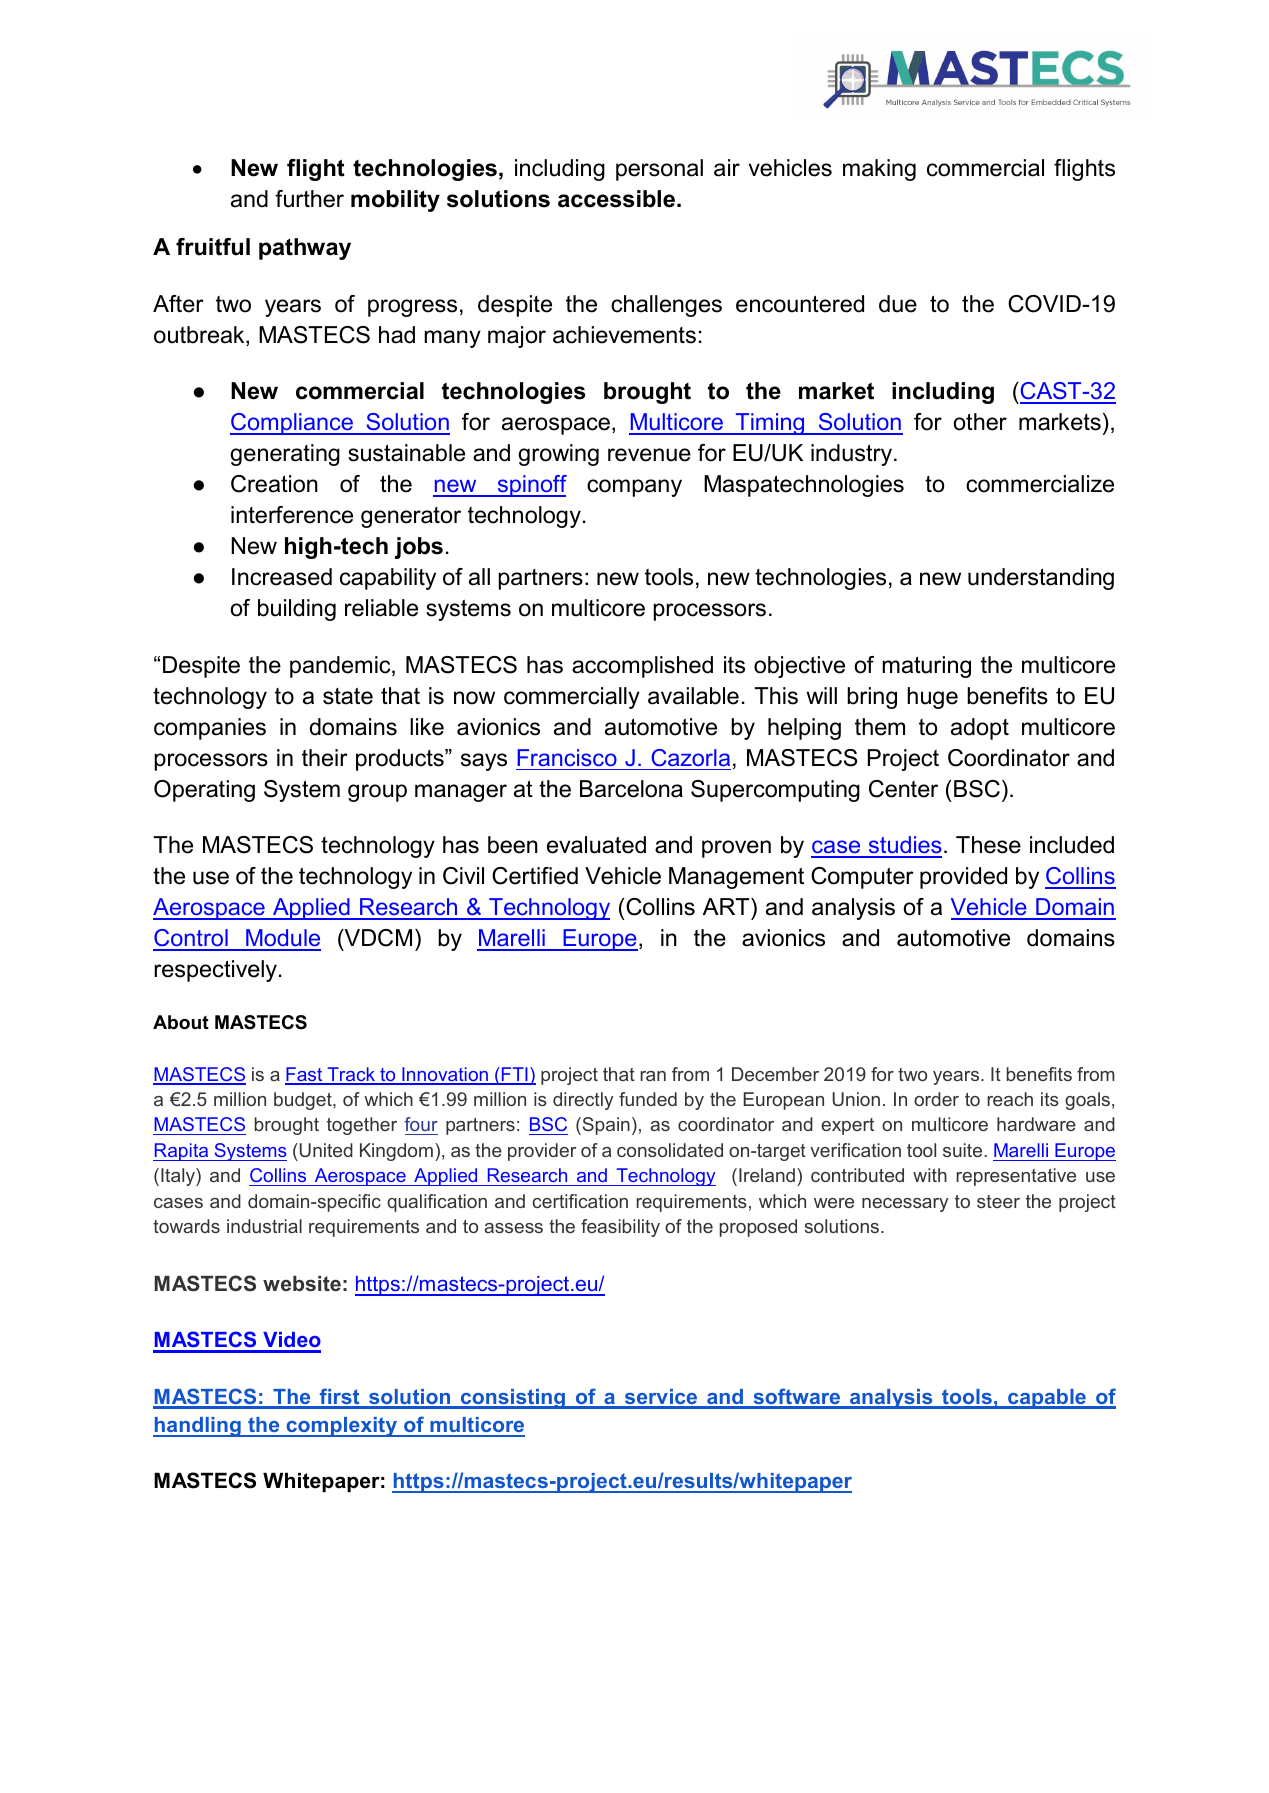  I want to click on accessible, so click(618, 199).
